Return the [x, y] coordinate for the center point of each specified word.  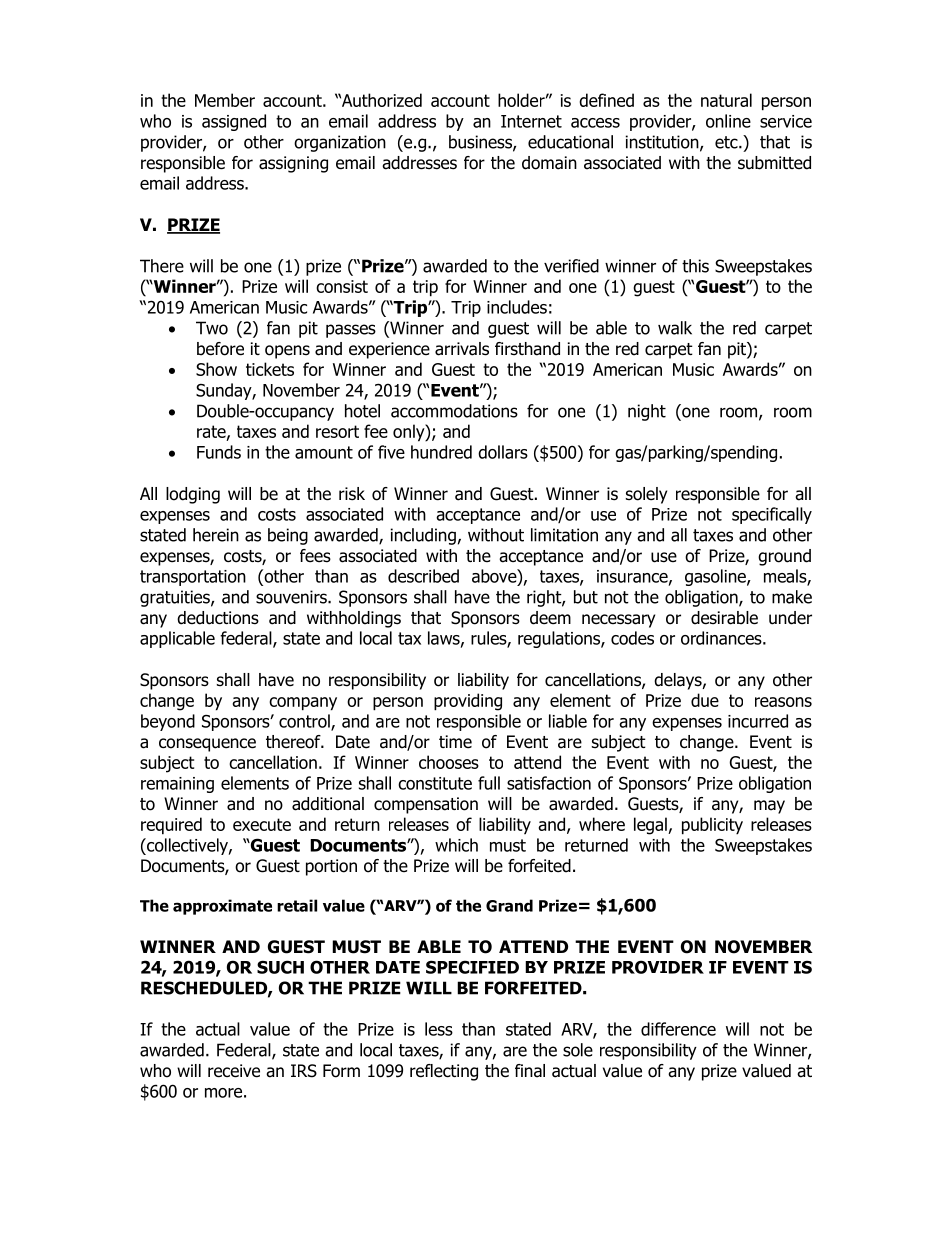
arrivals [462, 349]
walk [675, 328]
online [728, 121]
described [423, 576]
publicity [712, 826]
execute [262, 824]
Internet [531, 121]
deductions [218, 618]
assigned [234, 122]
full [489, 783]
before [220, 349]
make [792, 597]
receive [234, 1071]
